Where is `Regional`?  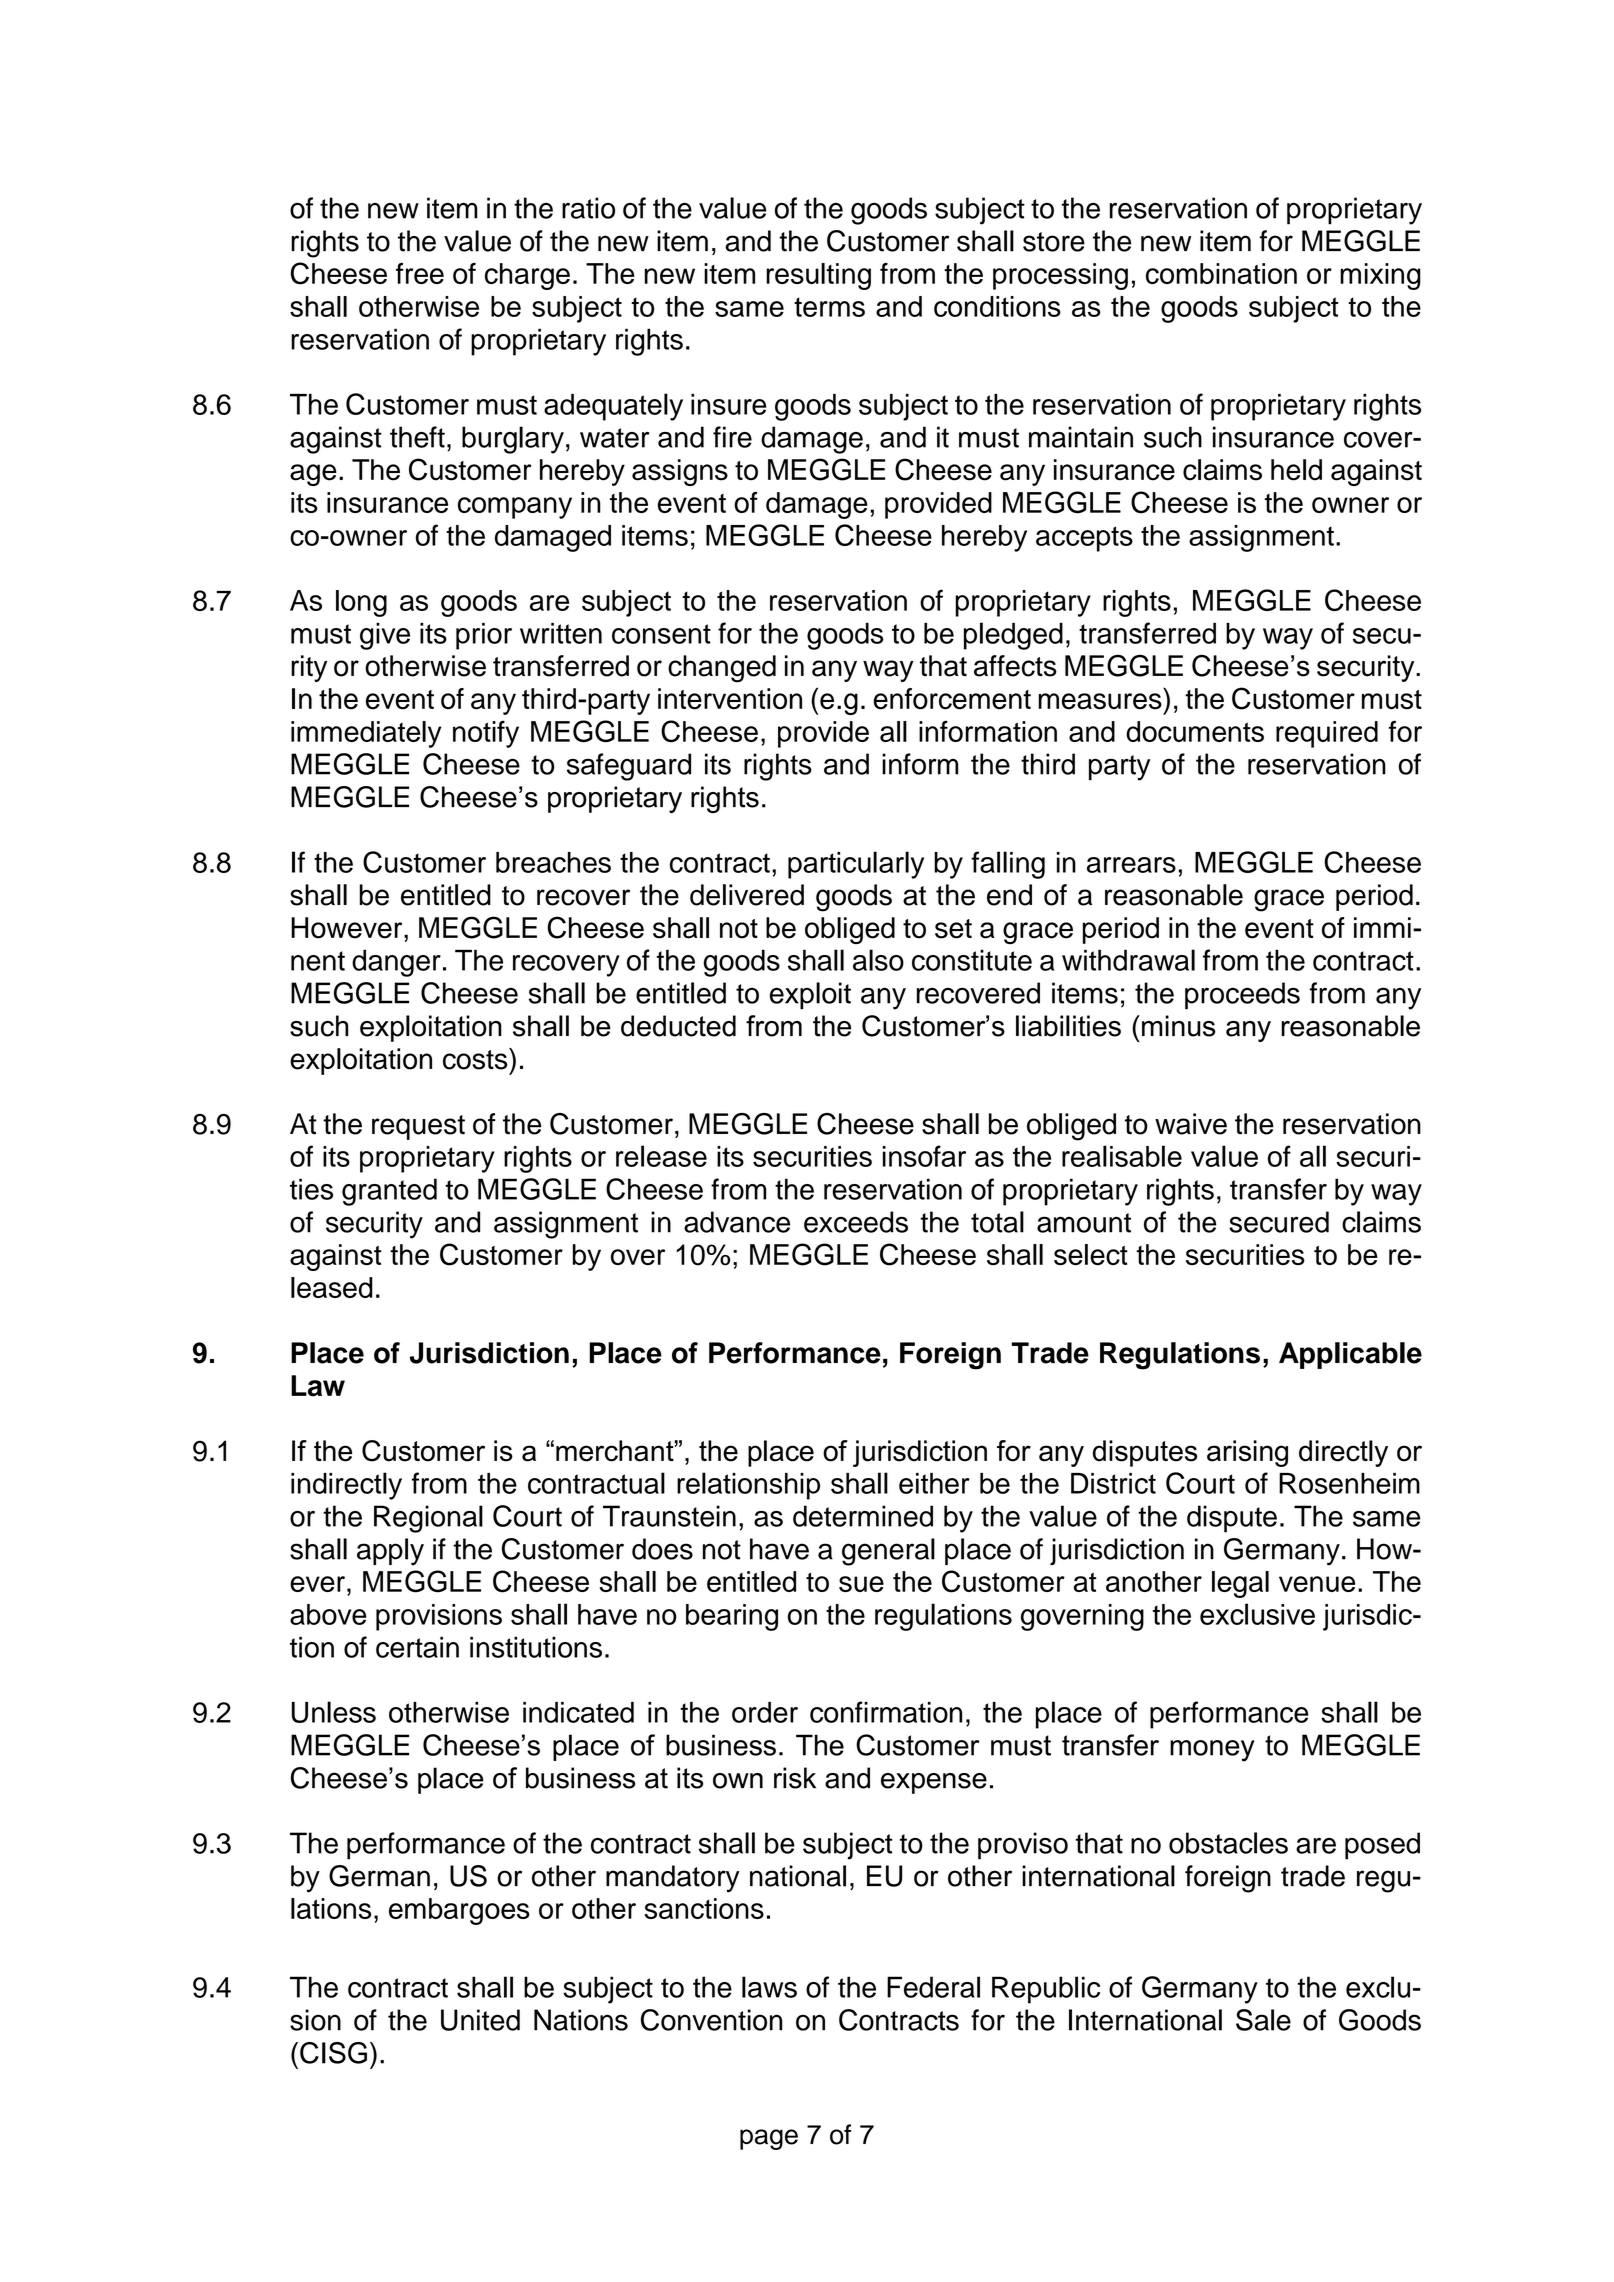
Regional is located at coordinates (428, 1519).
